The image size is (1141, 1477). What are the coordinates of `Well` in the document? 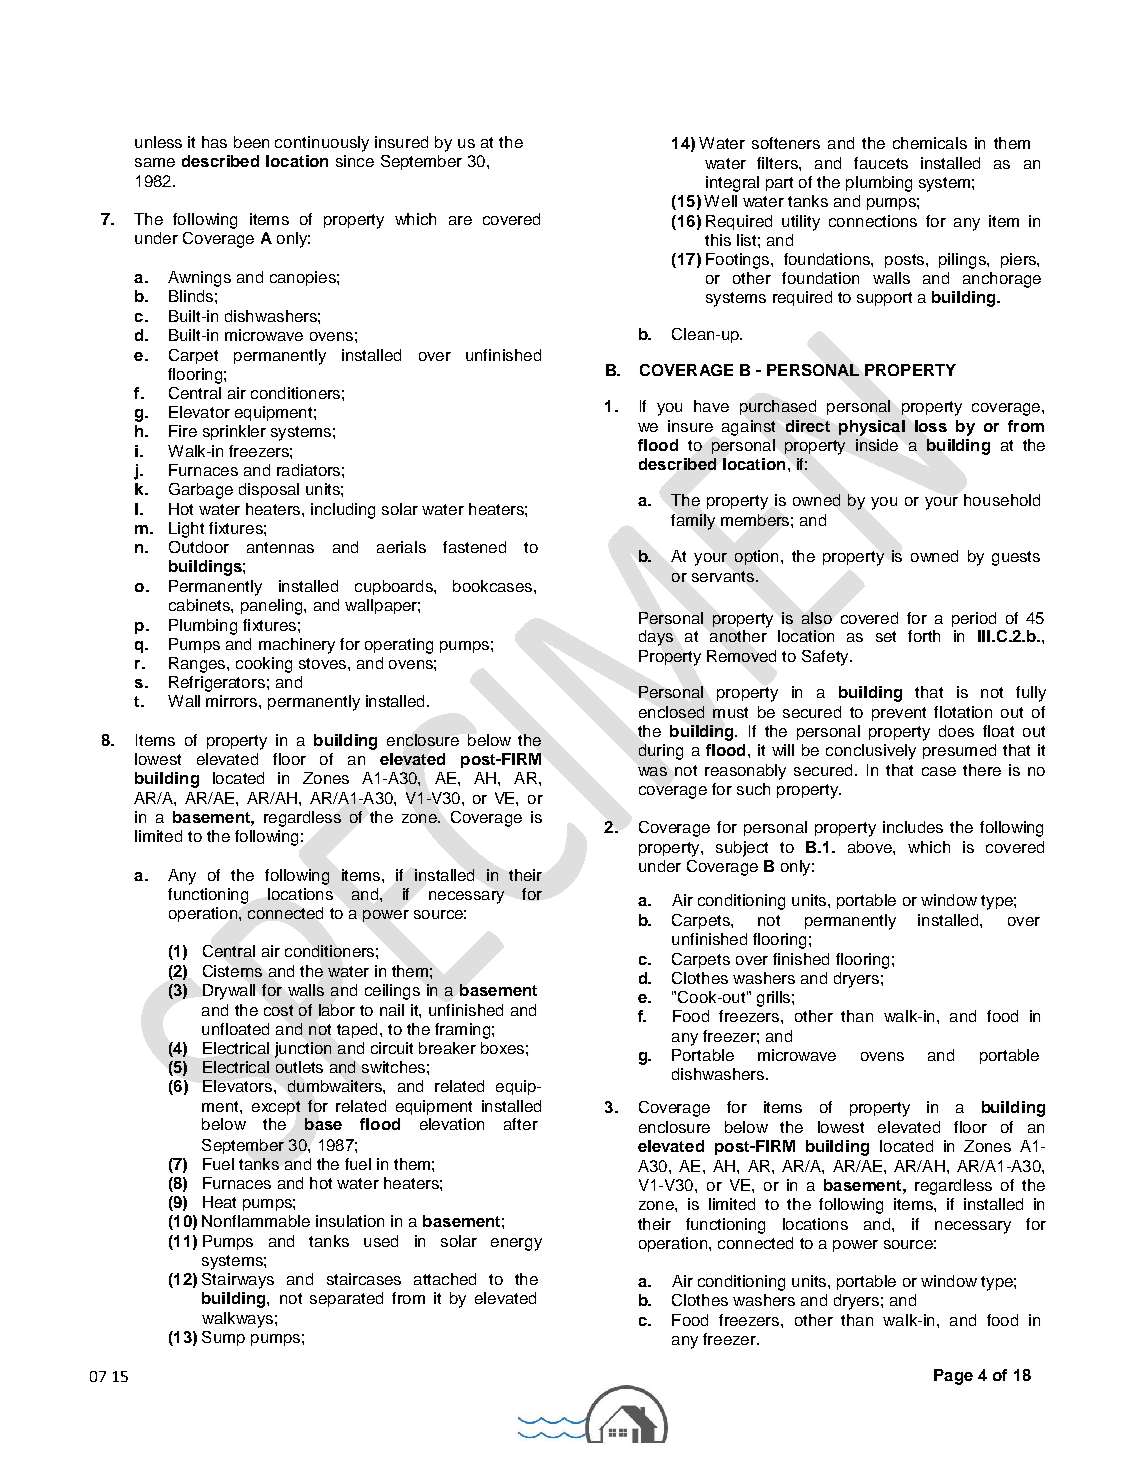 It's located at (720, 201).
